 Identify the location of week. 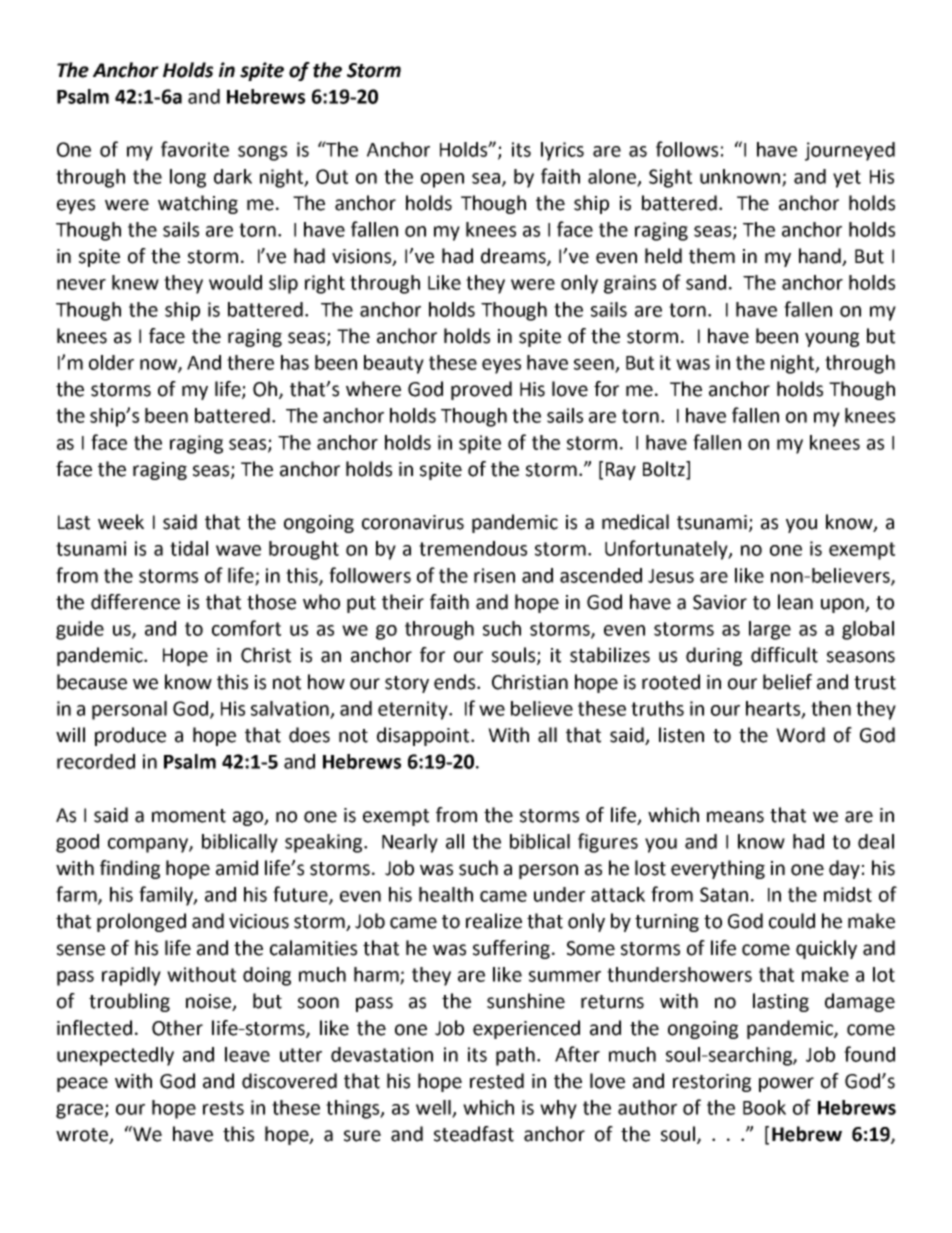
(121, 522).
